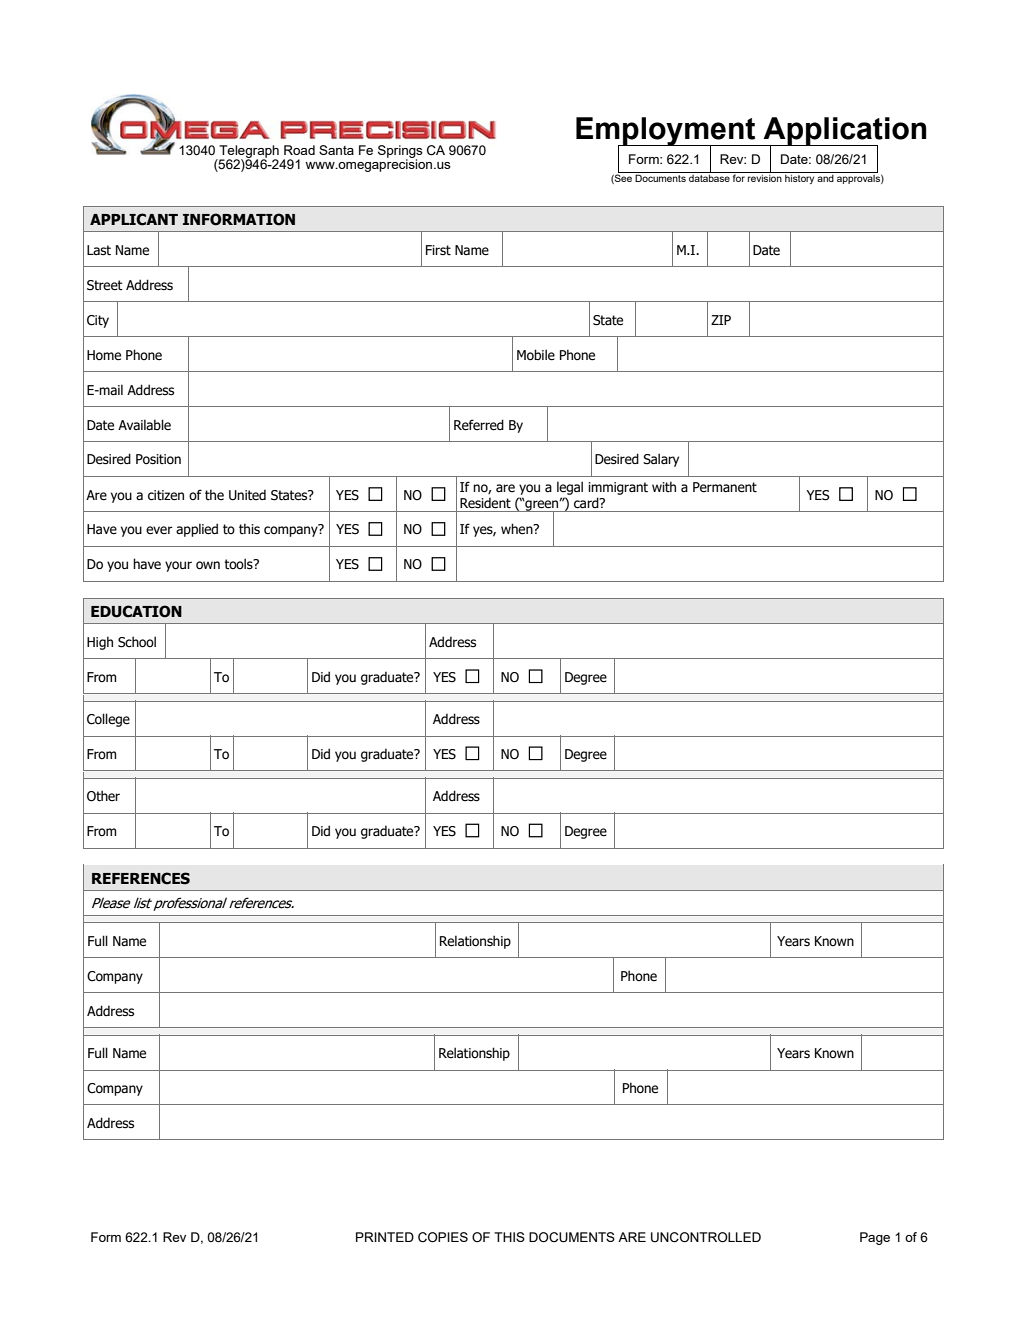  What do you see at coordinates (765, 177) in the screenshot?
I see `revision` at bounding box center [765, 177].
